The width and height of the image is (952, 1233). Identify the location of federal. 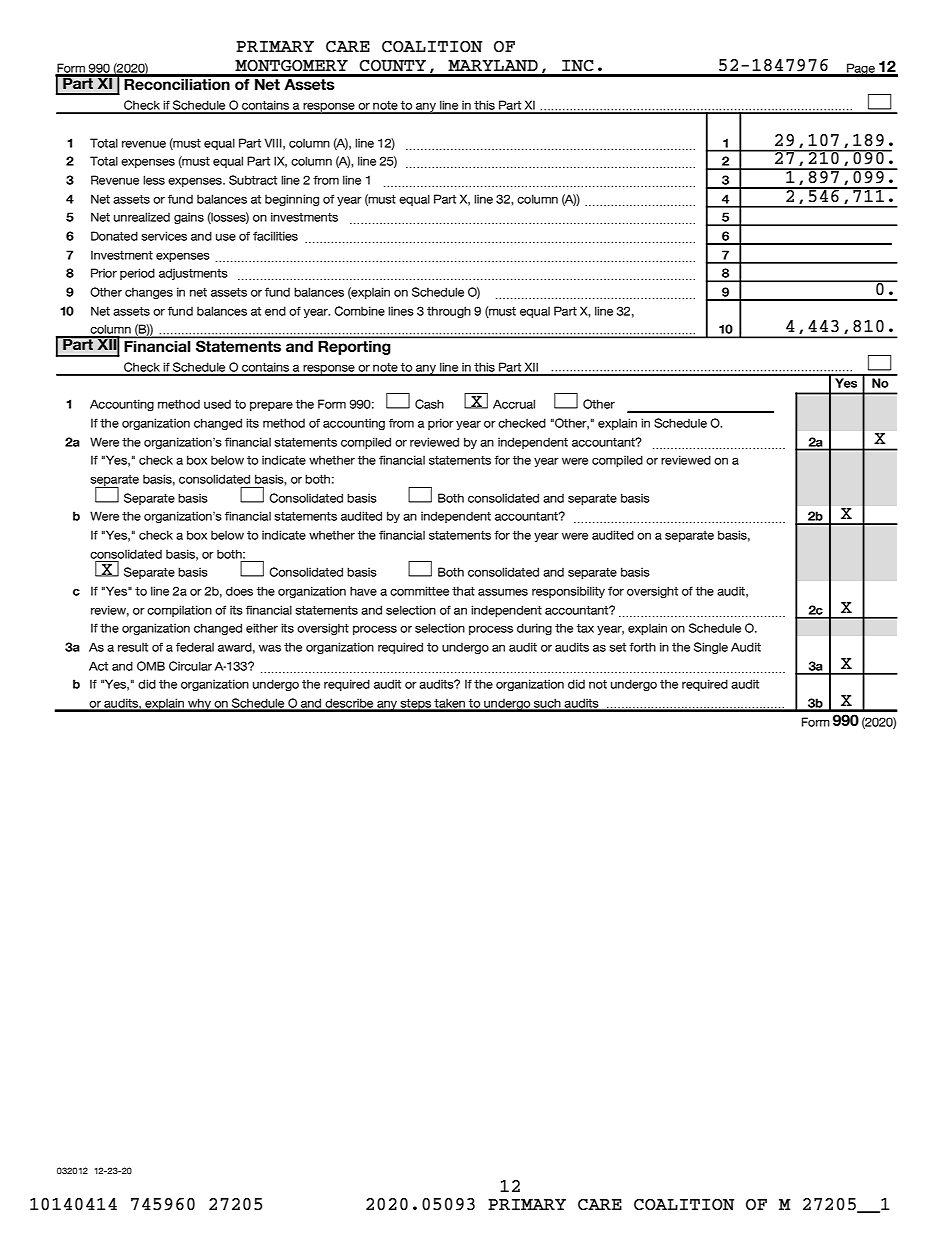
(195, 647).
